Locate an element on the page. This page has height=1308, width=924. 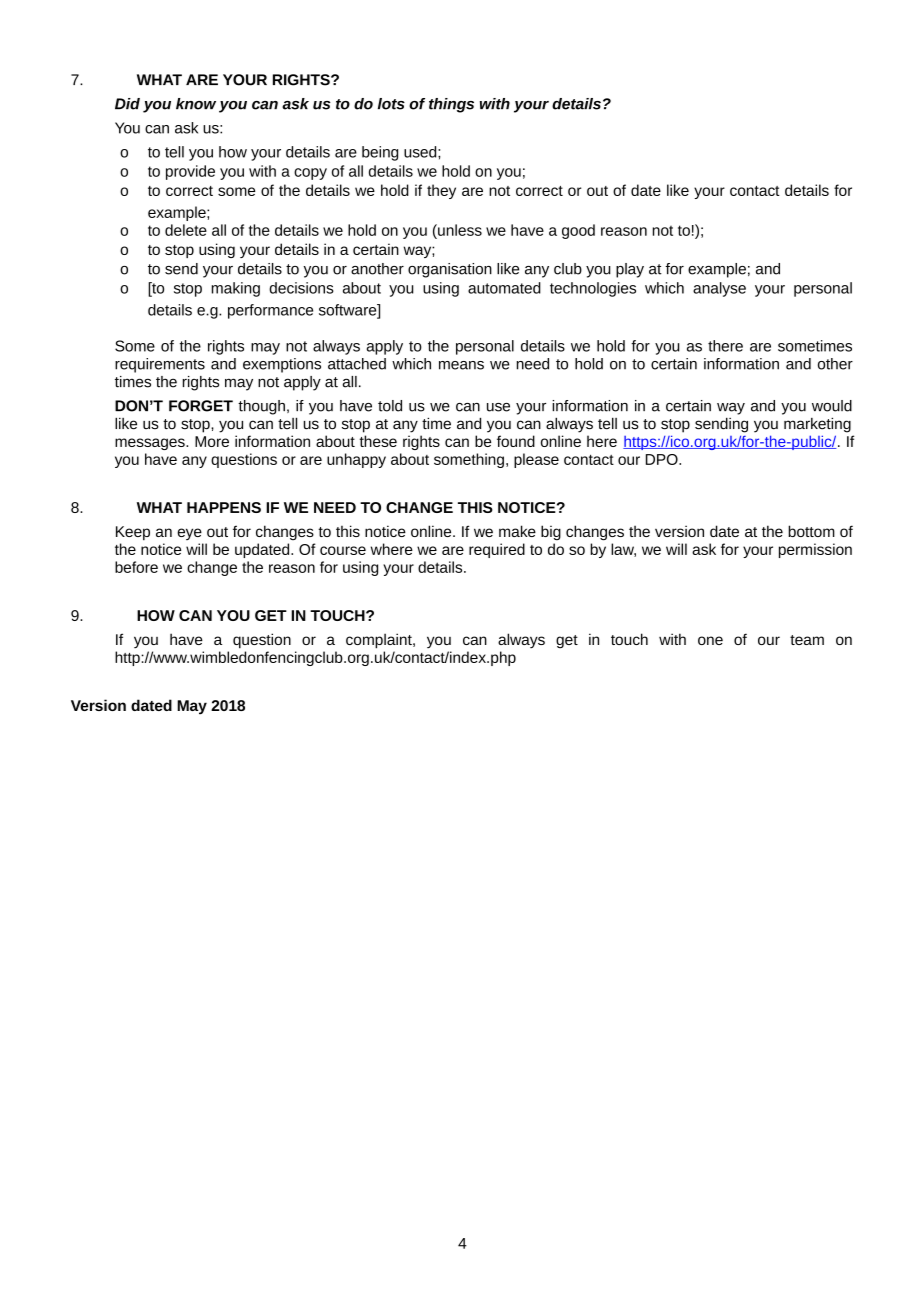
good is located at coordinates (578, 231).
